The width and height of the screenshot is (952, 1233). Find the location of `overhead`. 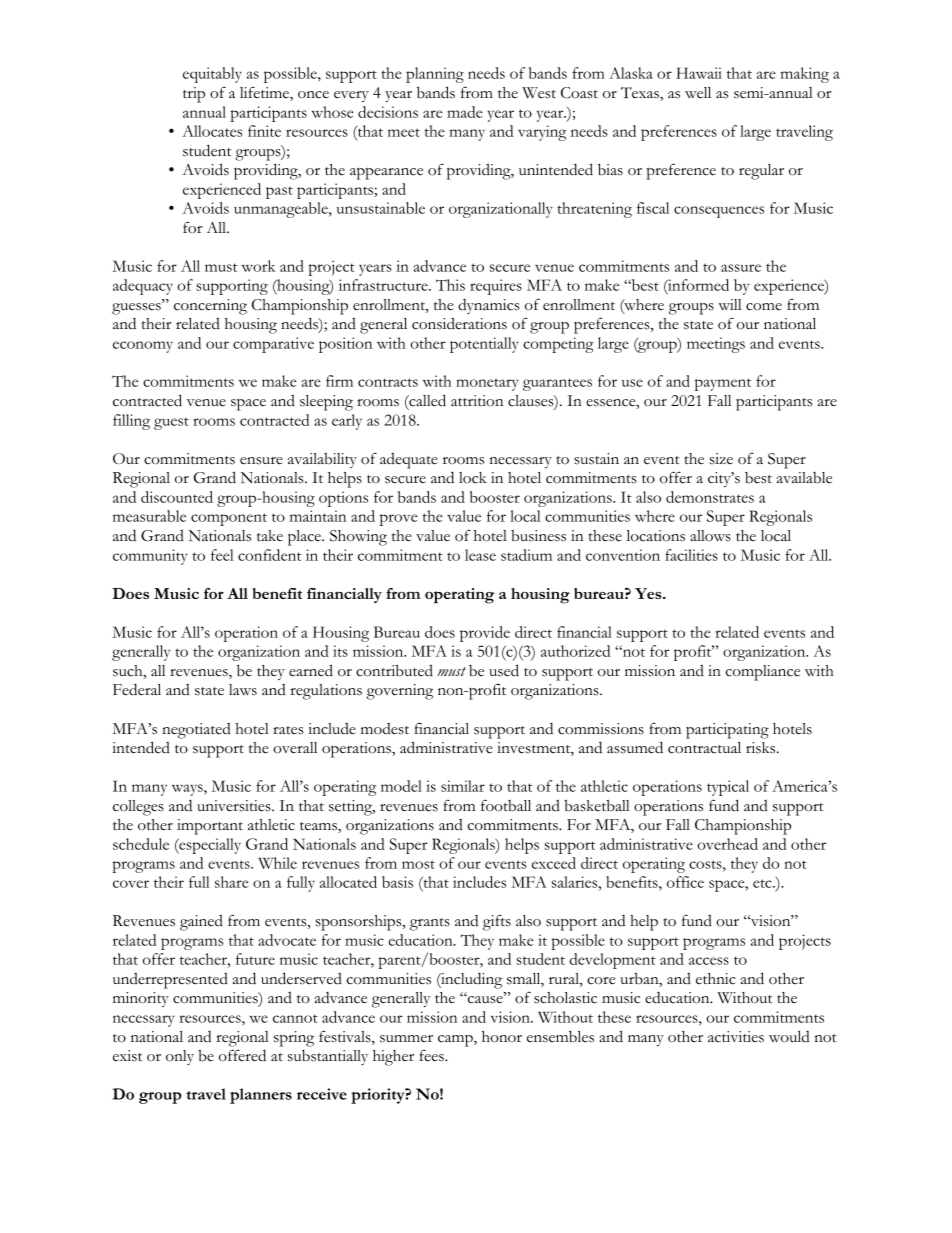

overhead is located at coordinates (727, 844).
